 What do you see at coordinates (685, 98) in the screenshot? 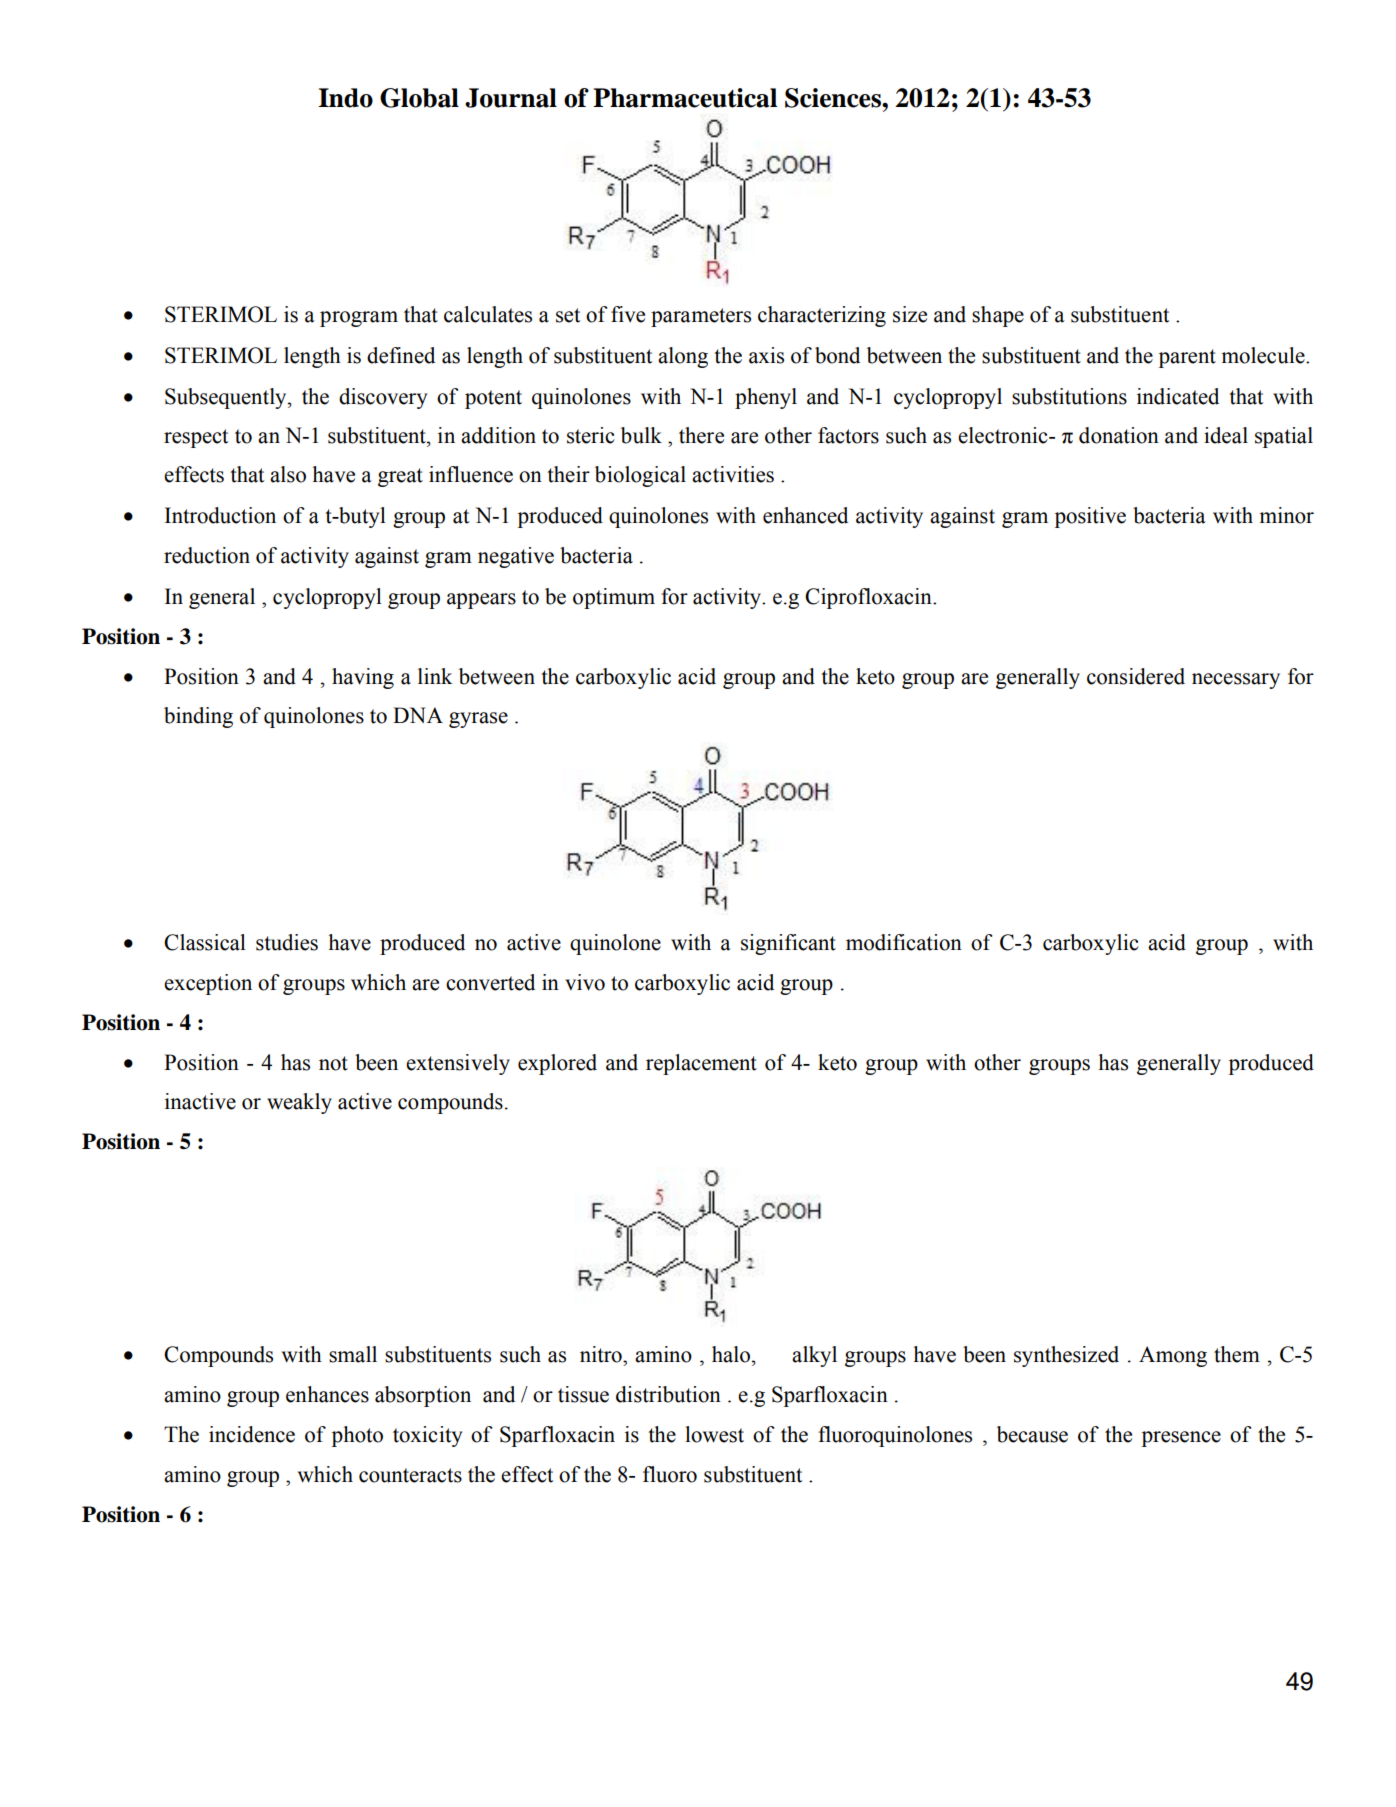
I see `Pharmaceutical` at bounding box center [685, 98].
